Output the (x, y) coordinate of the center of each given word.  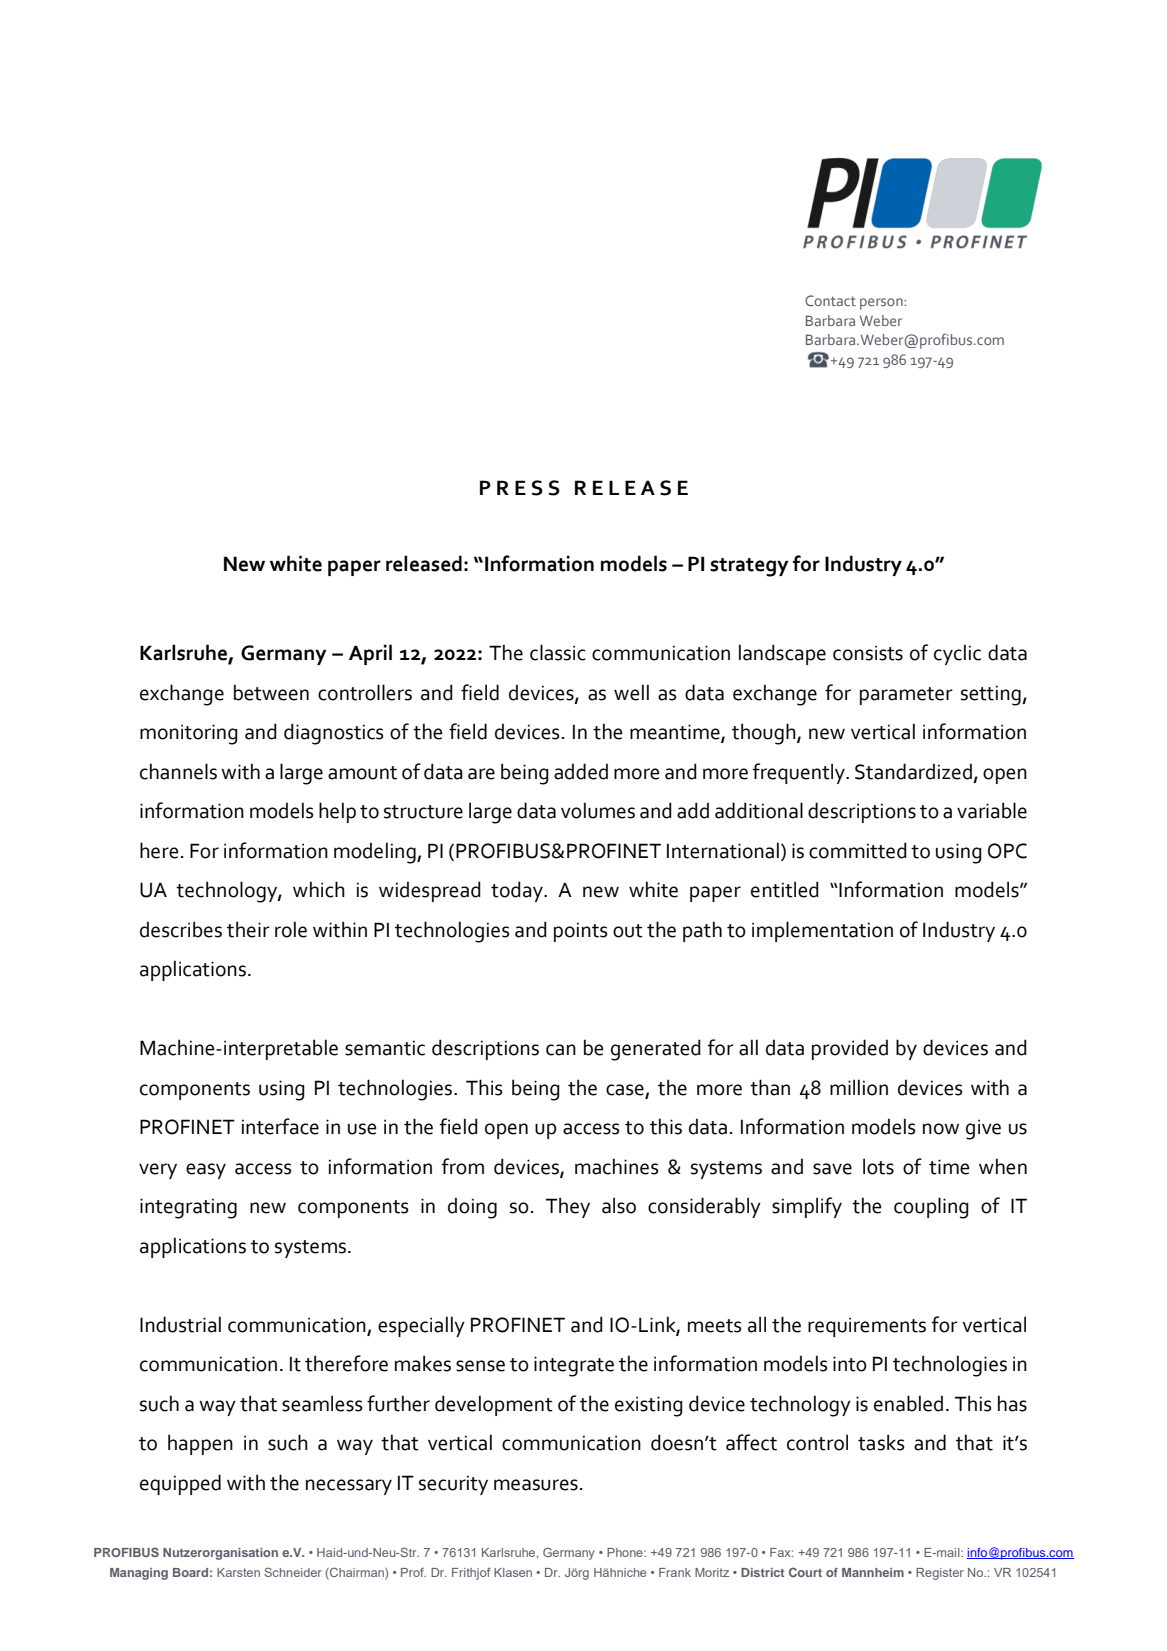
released (424, 563)
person (882, 304)
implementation (822, 931)
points (581, 932)
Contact (830, 300)
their (248, 929)
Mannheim (873, 1572)
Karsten (238, 1572)
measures (536, 1485)
